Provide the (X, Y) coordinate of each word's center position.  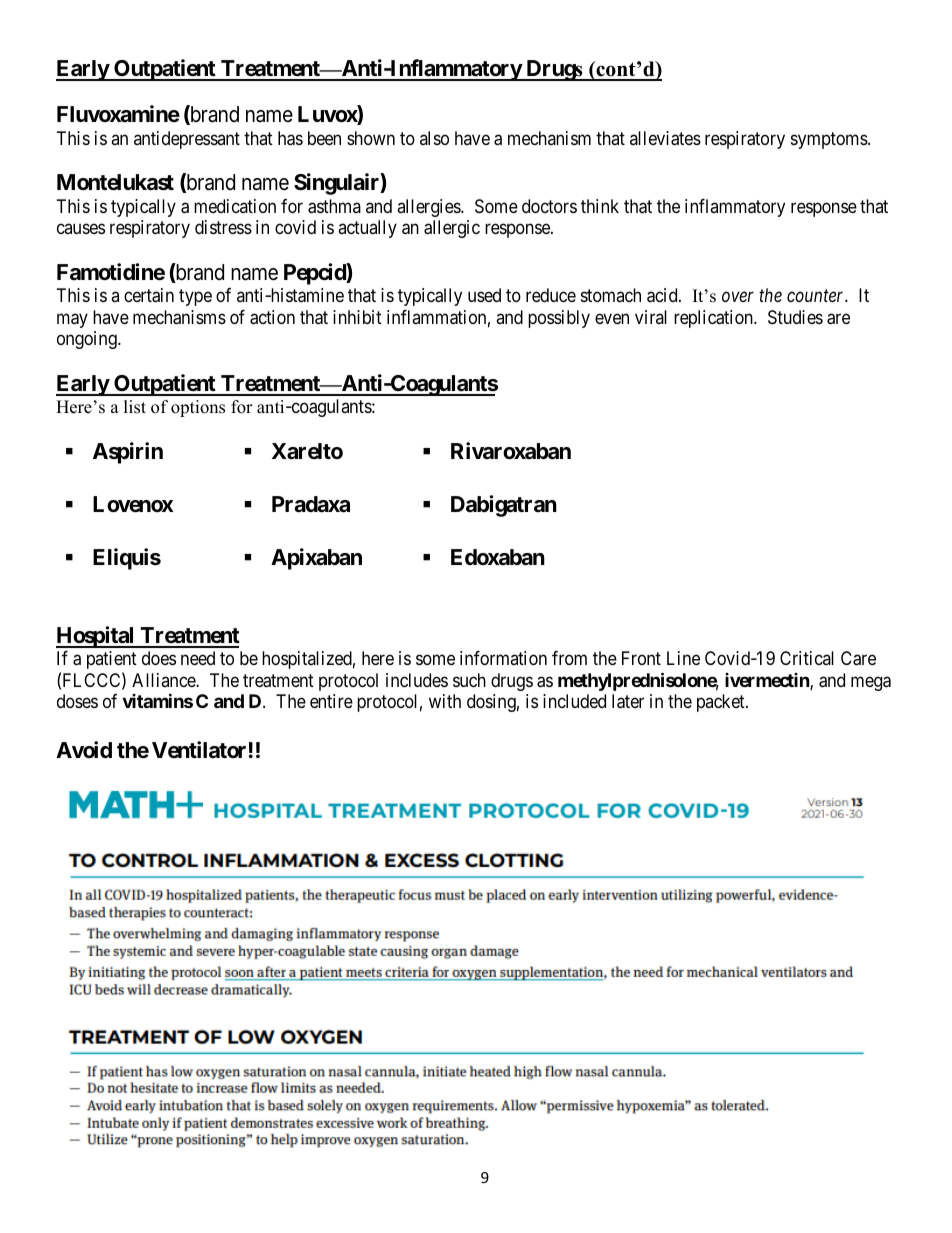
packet (722, 703)
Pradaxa (311, 504)
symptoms (830, 140)
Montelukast (115, 182)
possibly (559, 319)
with (445, 701)
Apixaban (316, 559)
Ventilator (199, 749)
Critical (807, 658)
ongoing (88, 340)
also (434, 138)
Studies (795, 317)
